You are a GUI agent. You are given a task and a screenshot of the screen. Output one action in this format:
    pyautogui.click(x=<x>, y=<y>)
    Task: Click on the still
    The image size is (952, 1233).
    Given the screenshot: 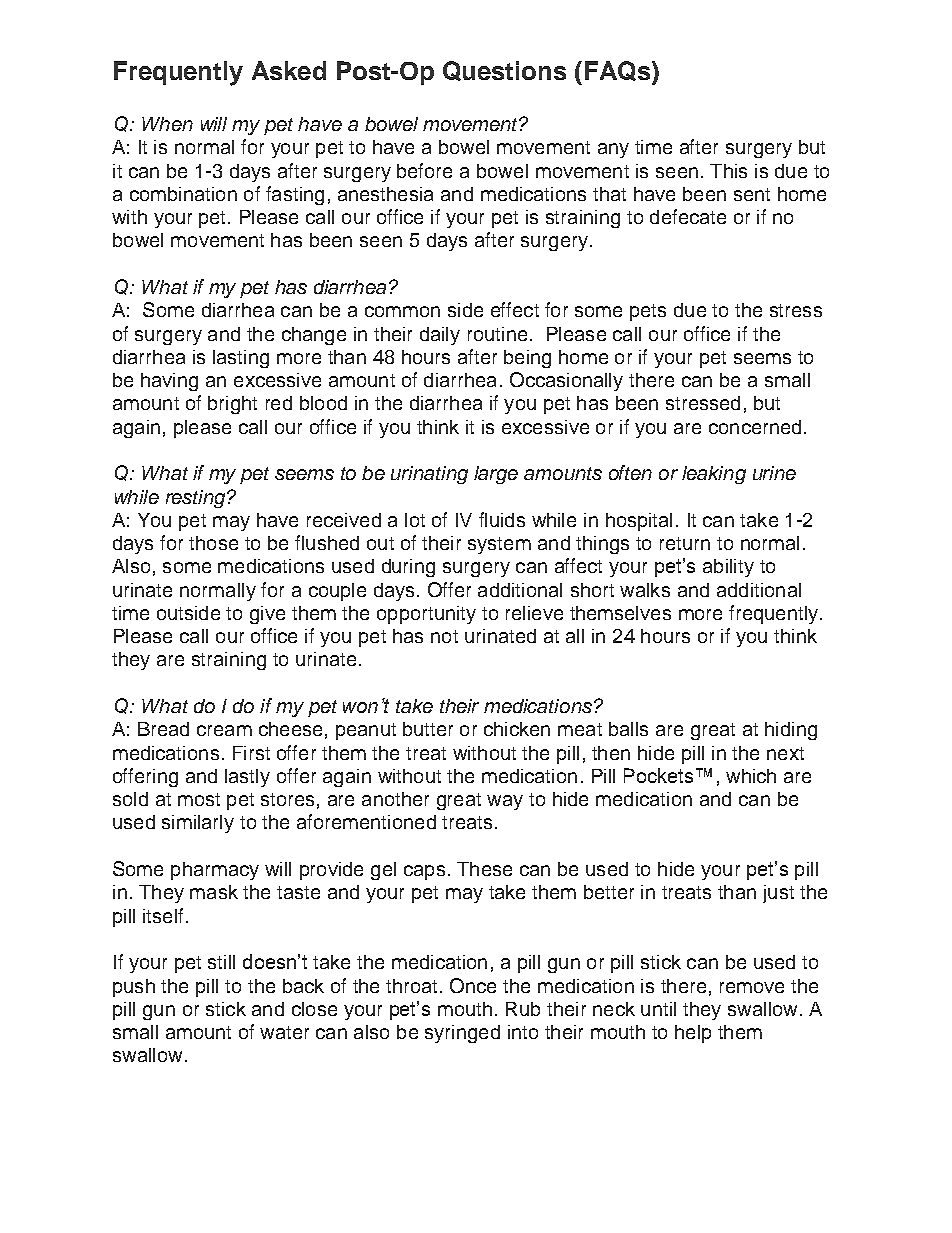 What is the action you would take?
    pyautogui.click(x=221, y=962)
